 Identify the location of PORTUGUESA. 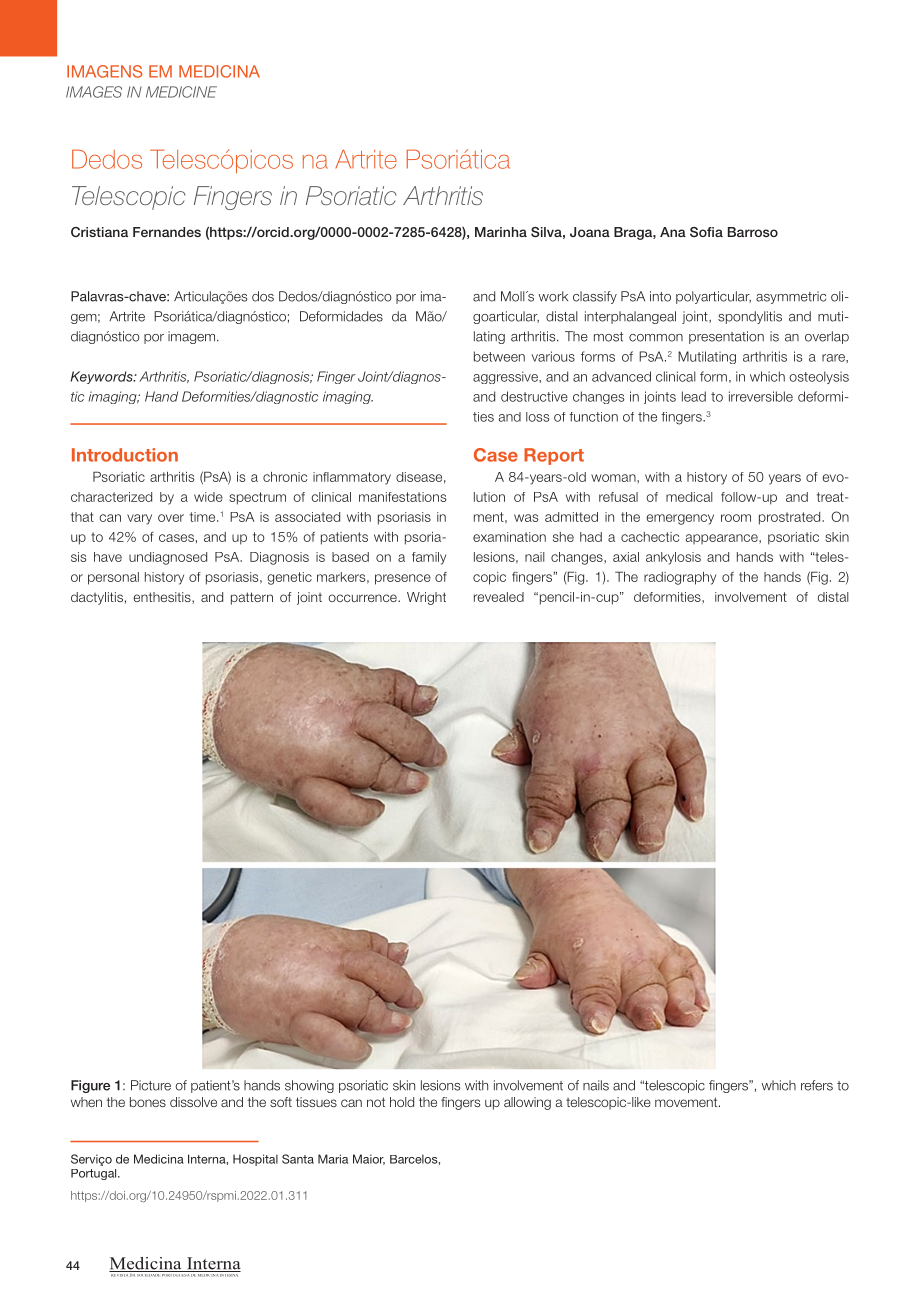
(176, 1274).
